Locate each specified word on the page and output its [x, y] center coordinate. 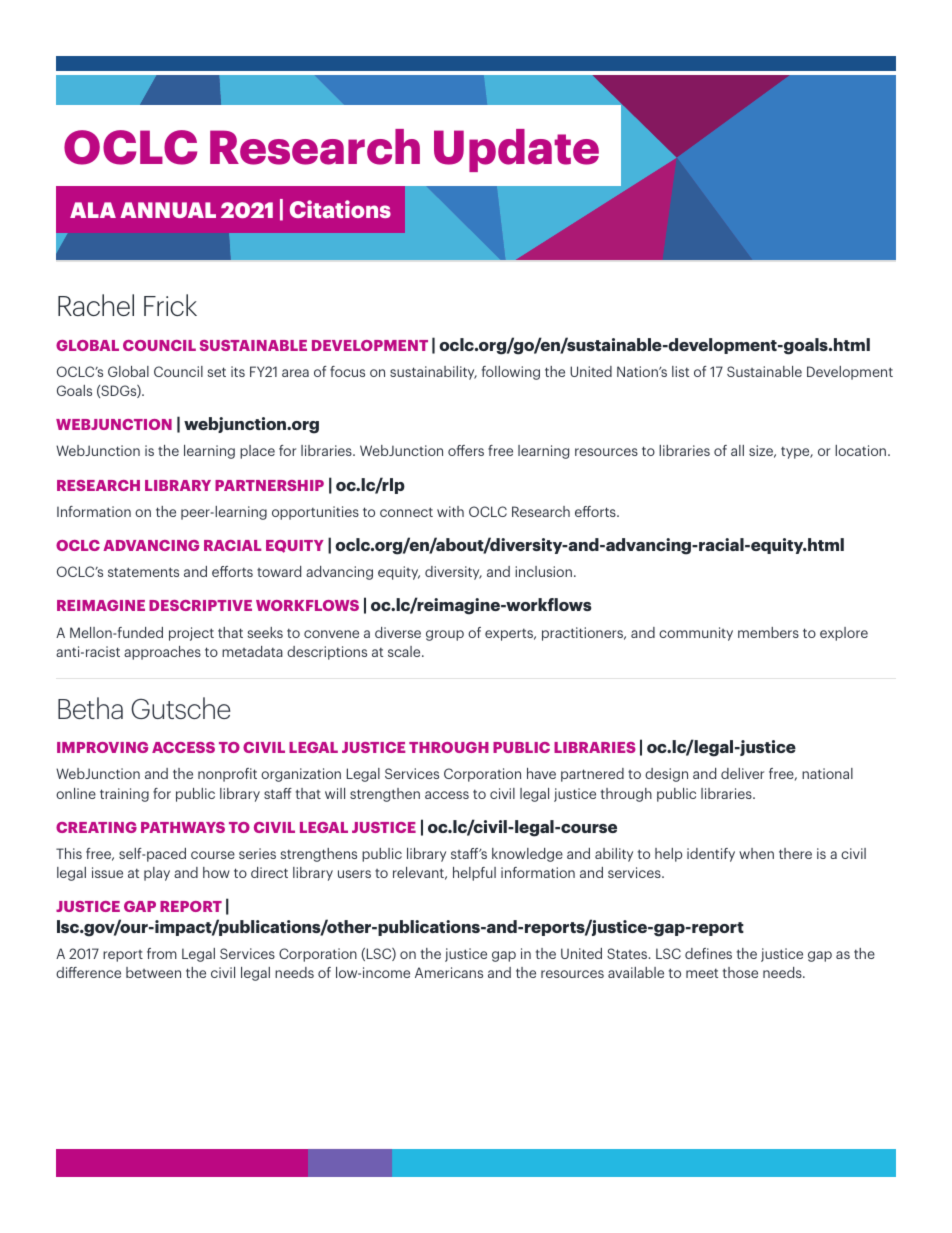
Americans [449, 972]
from [162, 953]
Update [516, 150]
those [740, 972]
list [680, 371]
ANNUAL [168, 210]
